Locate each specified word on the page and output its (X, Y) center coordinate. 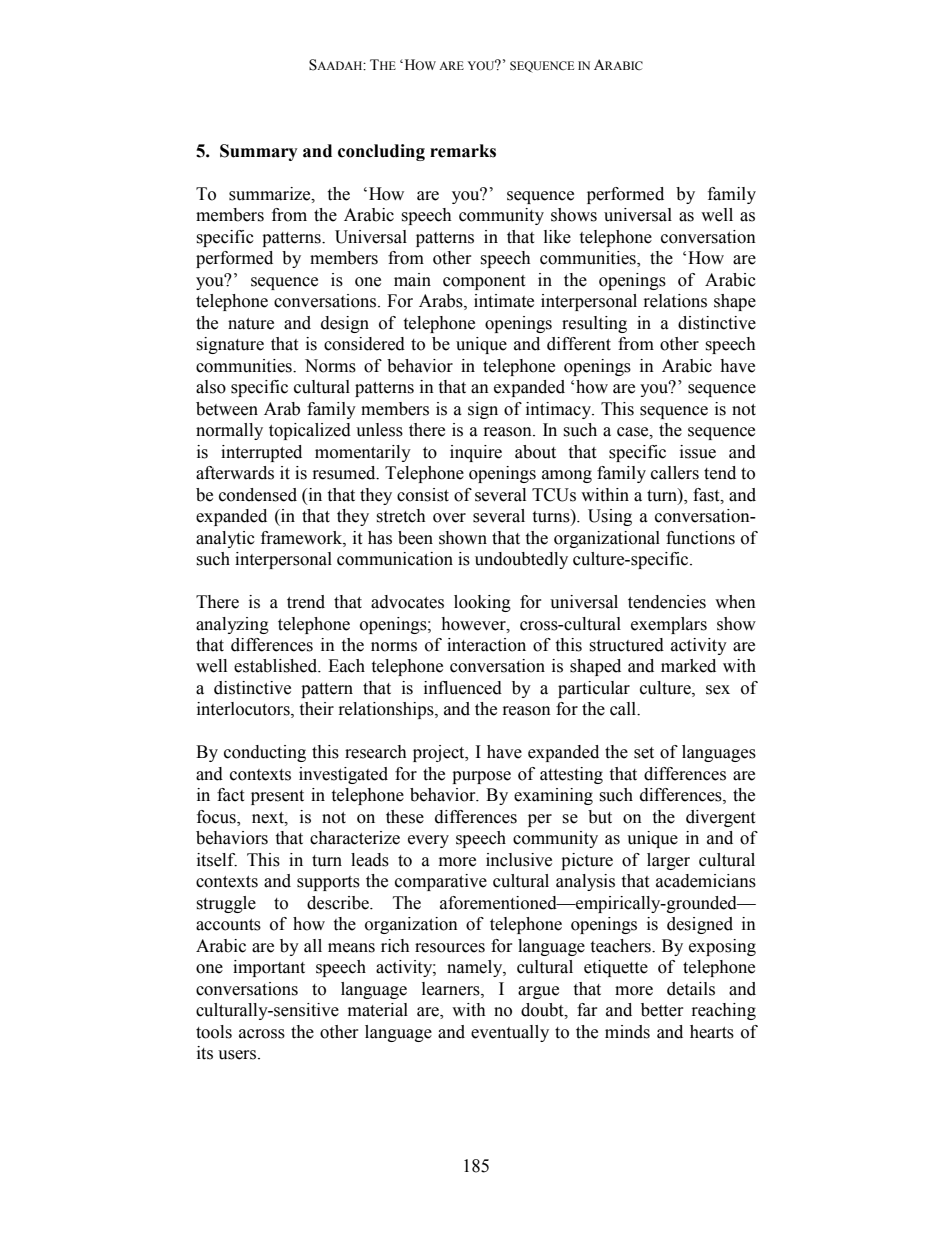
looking (482, 603)
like (557, 237)
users (237, 1055)
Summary (259, 152)
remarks (463, 151)
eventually (510, 1033)
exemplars (669, 625)
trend (306, 602)
